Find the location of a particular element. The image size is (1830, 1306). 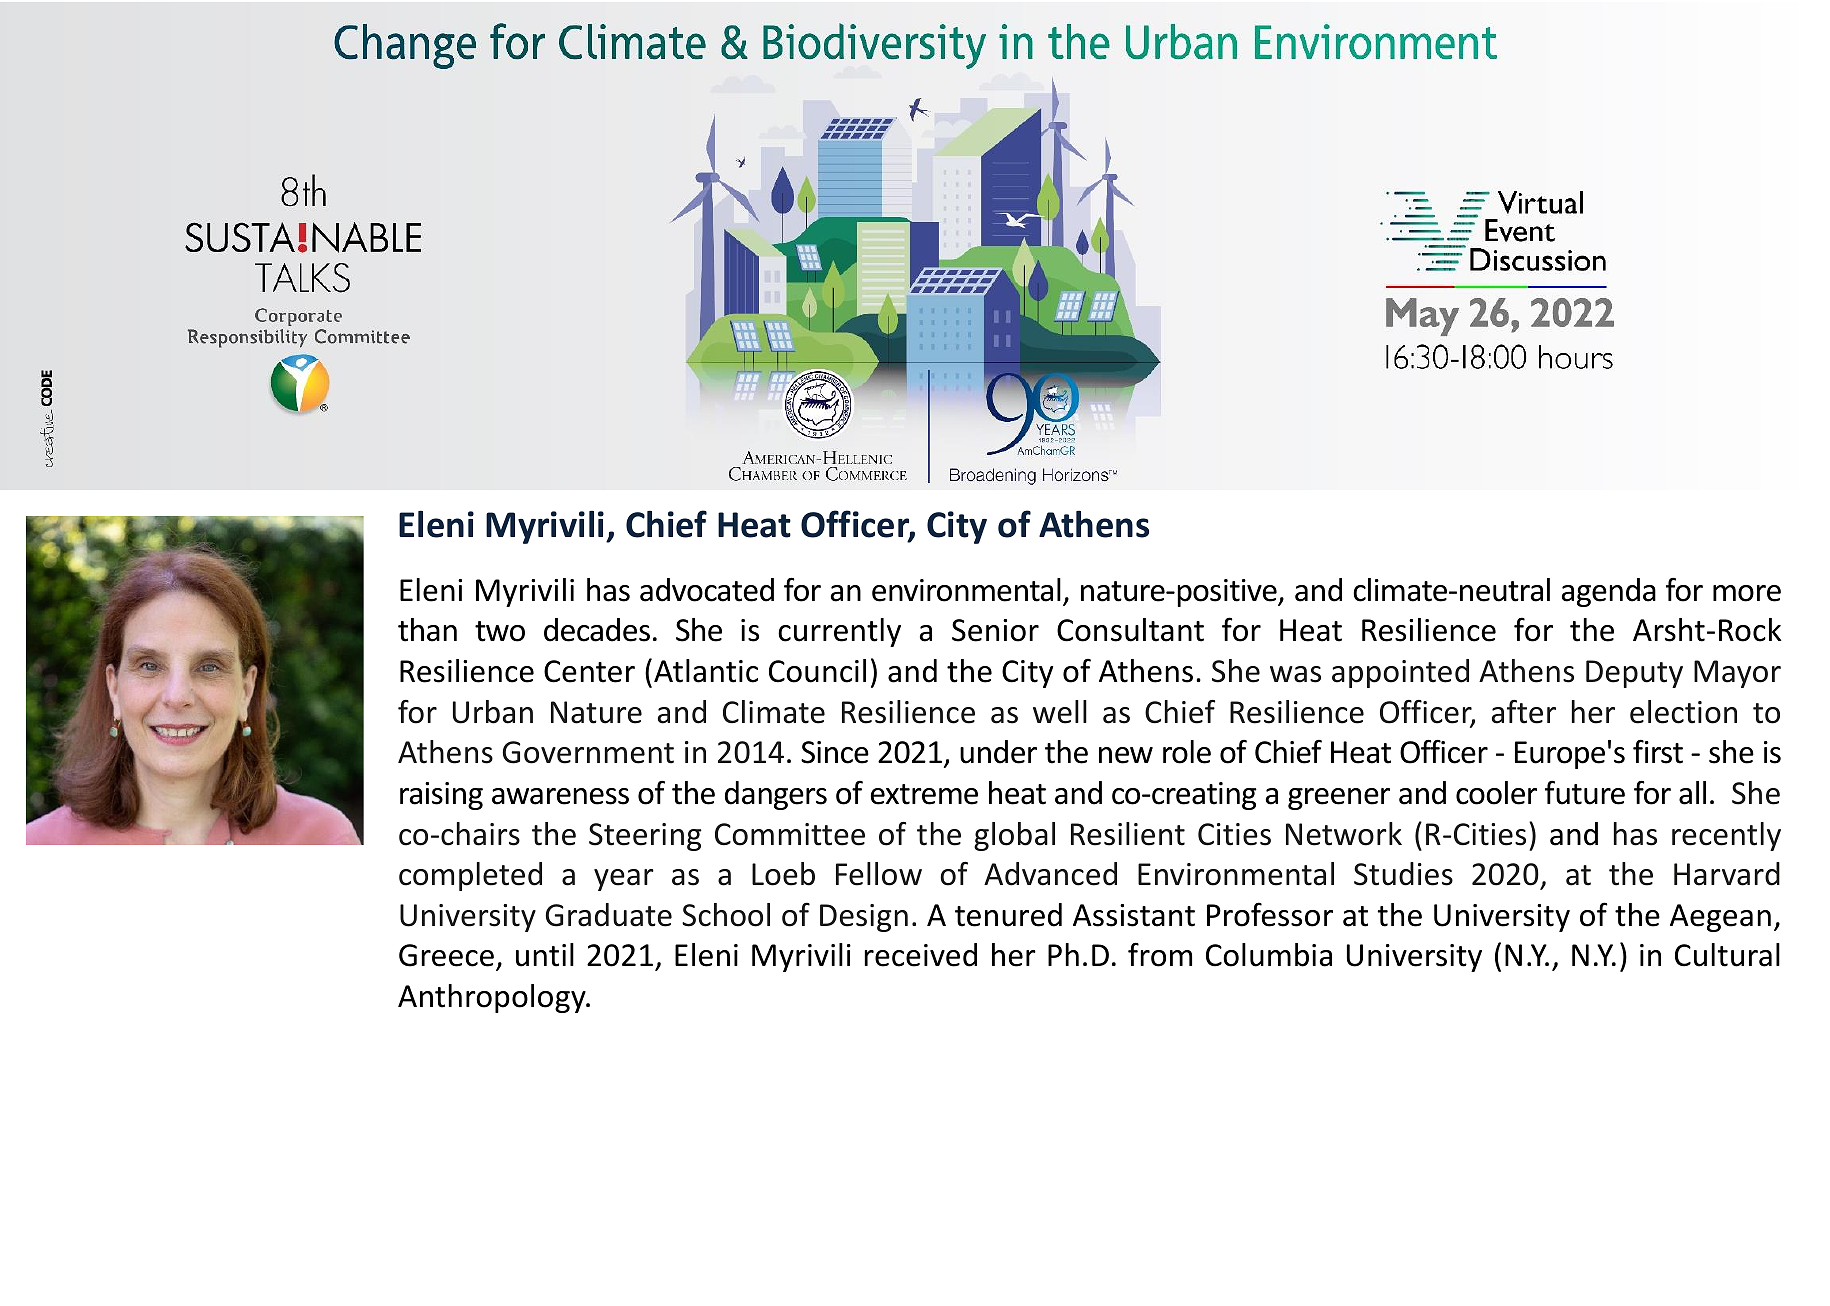

year is located at coordinates (624, 880).
